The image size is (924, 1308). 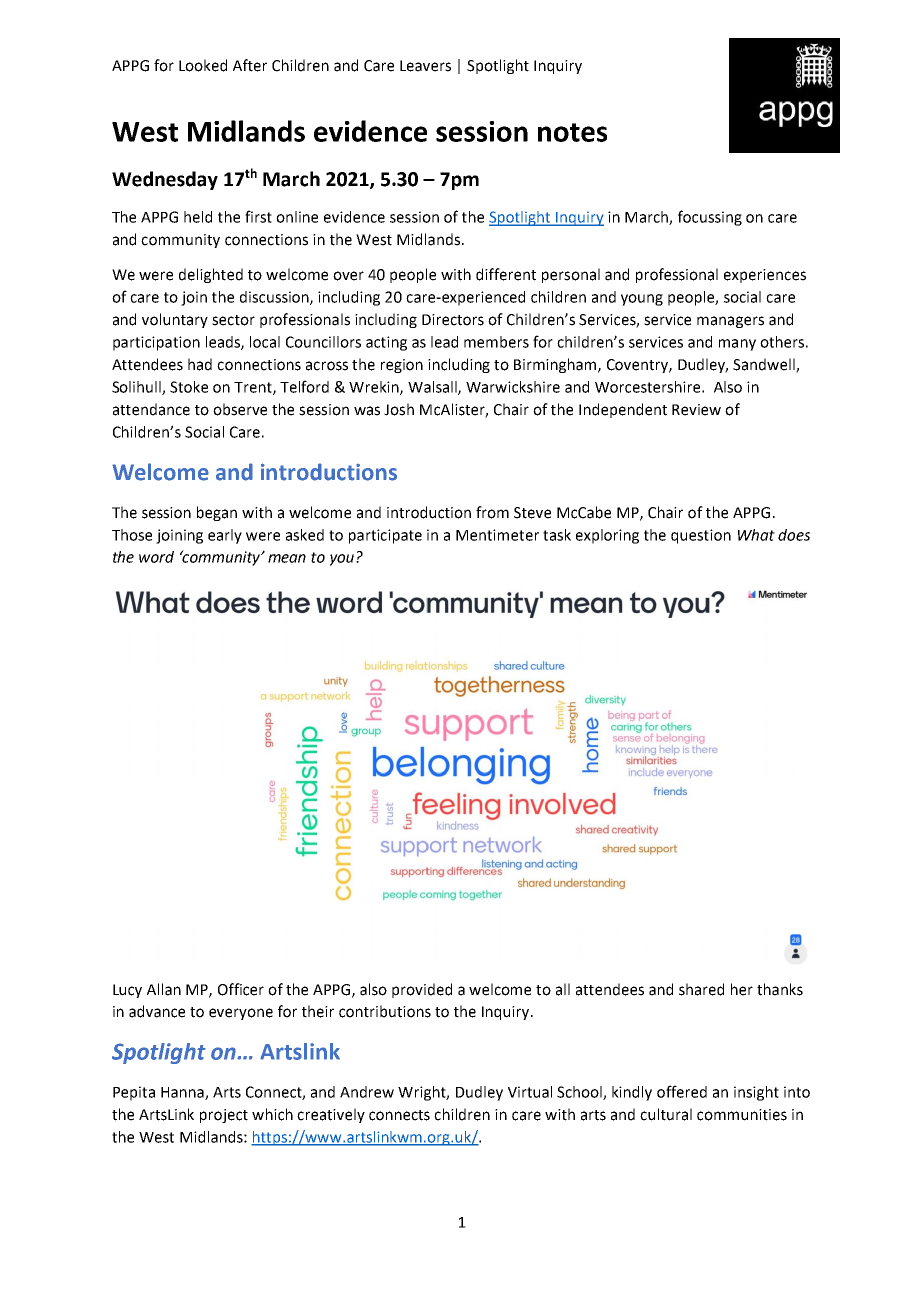 I want to click on shared, so click(x=701, y=989).
